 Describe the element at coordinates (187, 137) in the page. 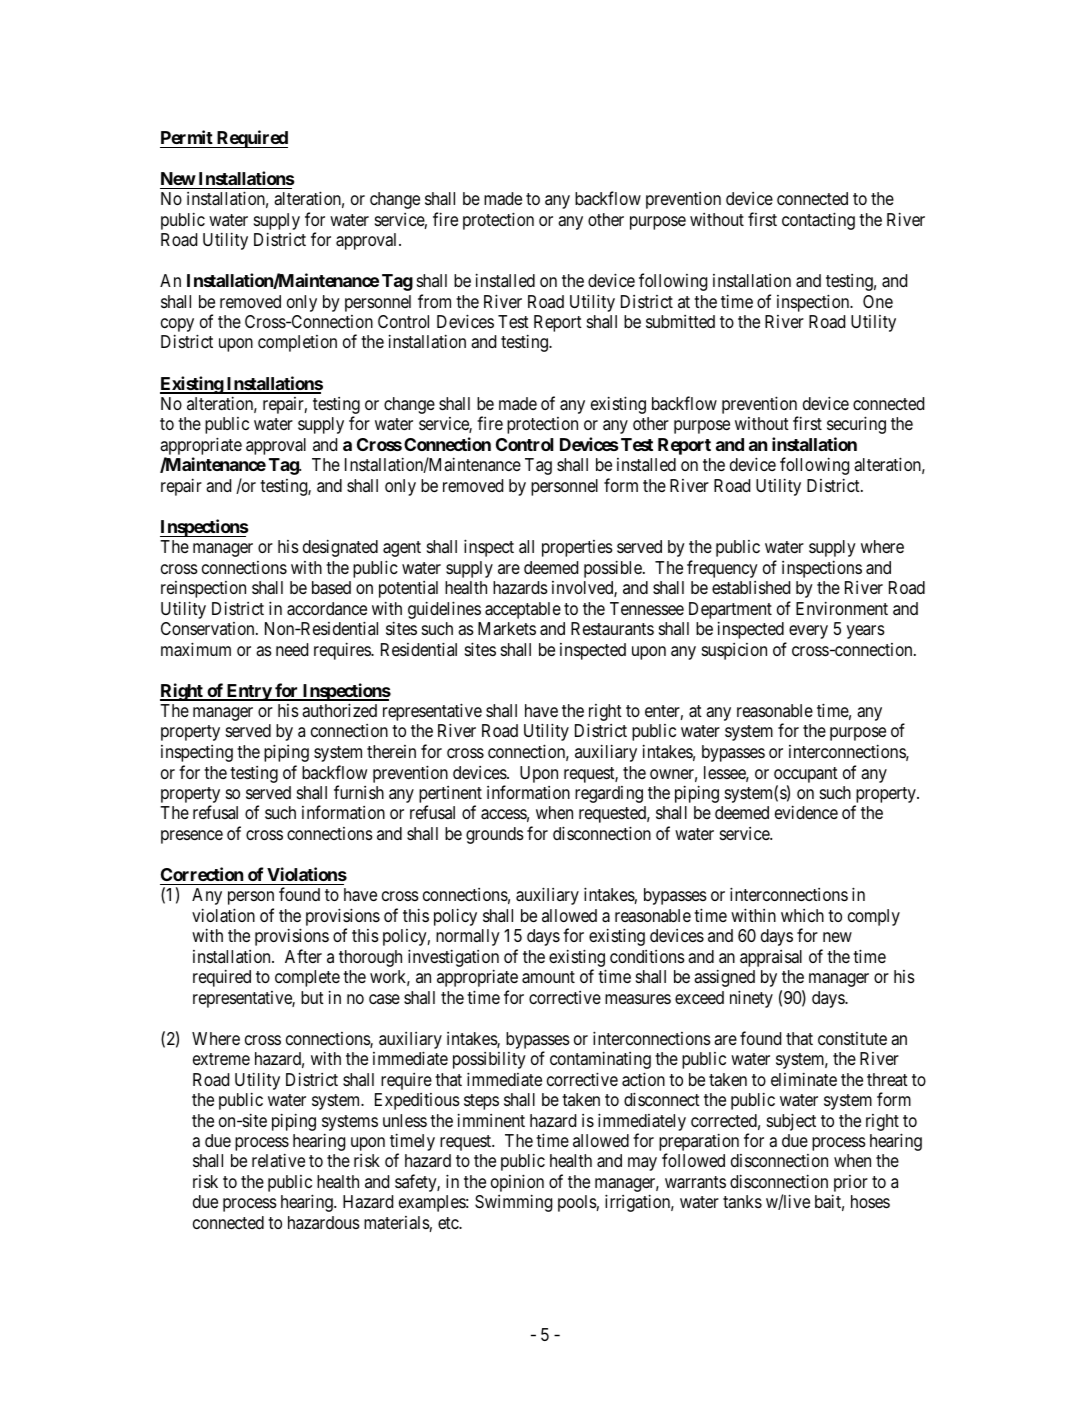

I see `Permit` at that location.
